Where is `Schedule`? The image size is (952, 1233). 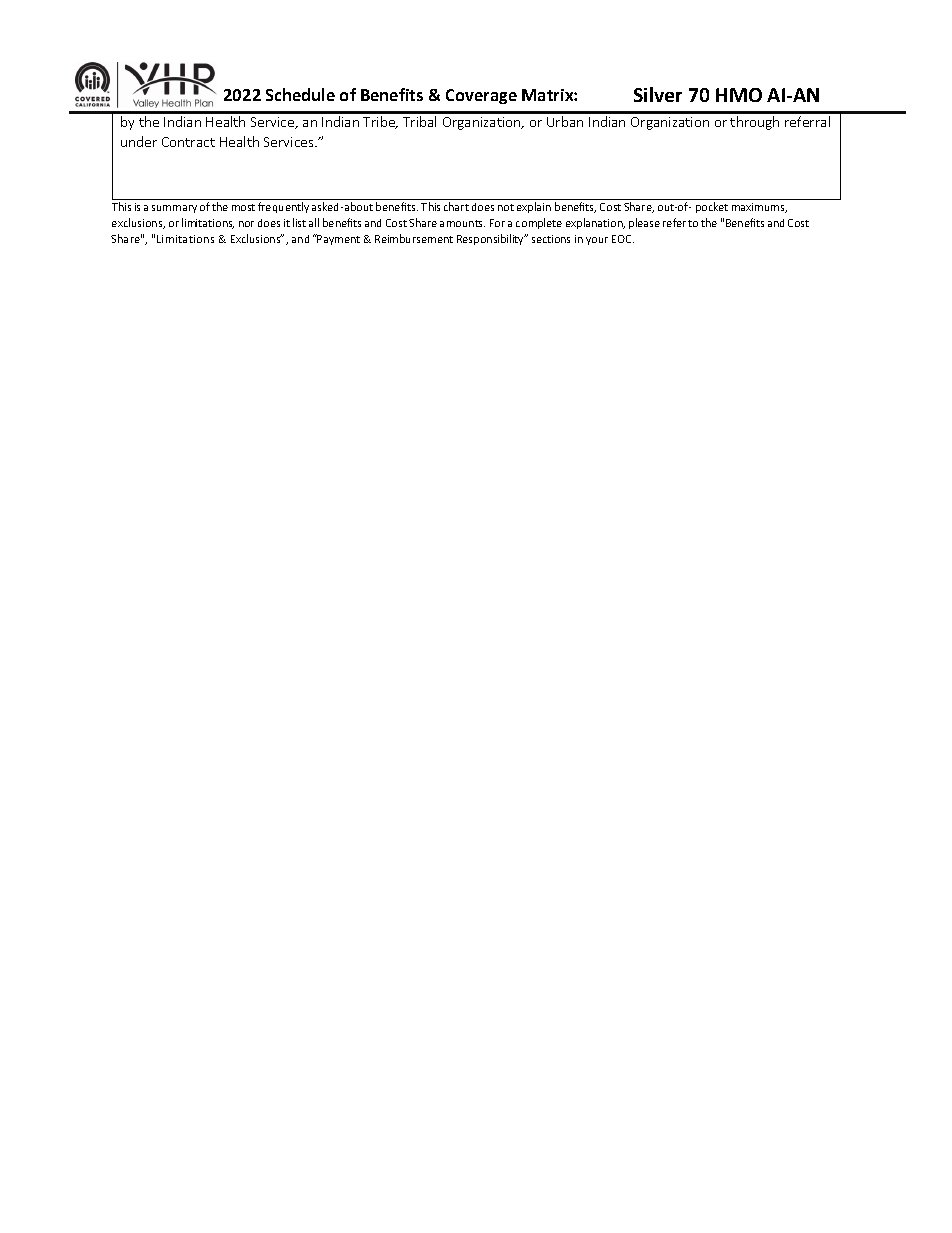 Schedule is located at coordinates (300, 94).
